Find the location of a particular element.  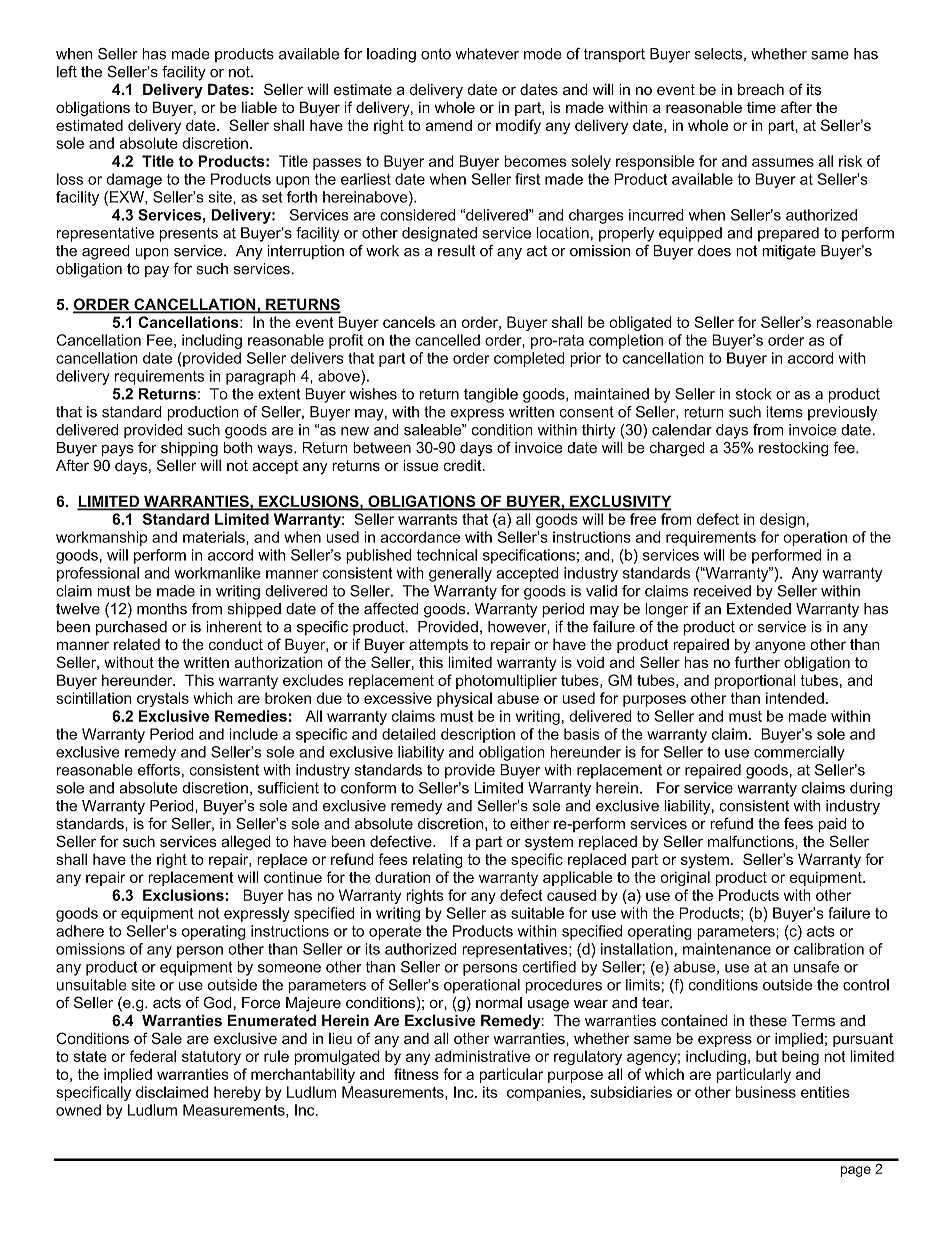

malfunctions is located at coordinates (752, 841).
